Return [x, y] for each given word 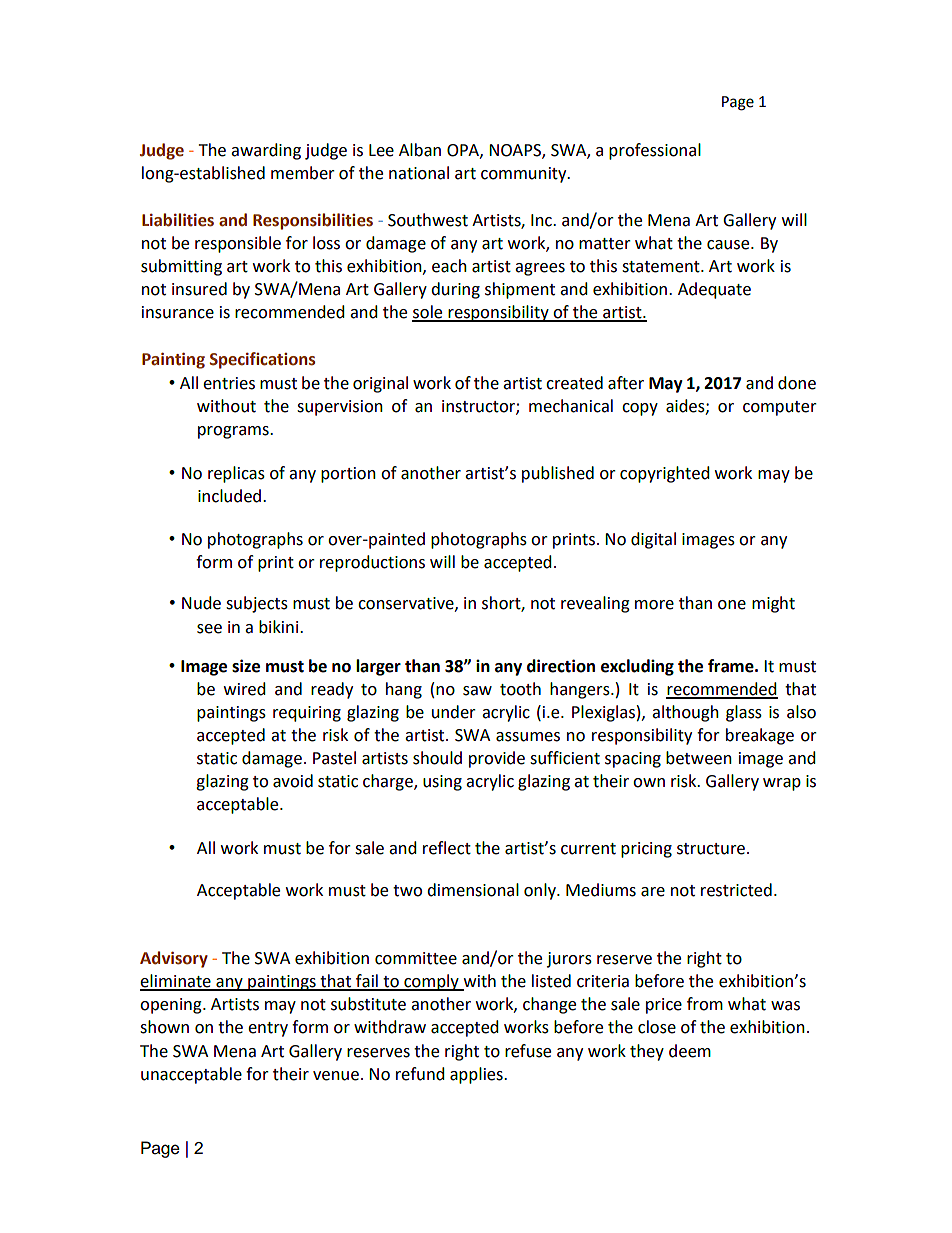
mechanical [571, 406]
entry [268, 1029]
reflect [447, 848]
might [773, 604]
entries [229, 383]
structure [711, 849]
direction [561, 666]
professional [655, 151]
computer [780, 408]
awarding [266, 151]
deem [690, 1051]
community [525, 175]
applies [477, 1075]
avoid [293, 781]
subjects [257, 604]
